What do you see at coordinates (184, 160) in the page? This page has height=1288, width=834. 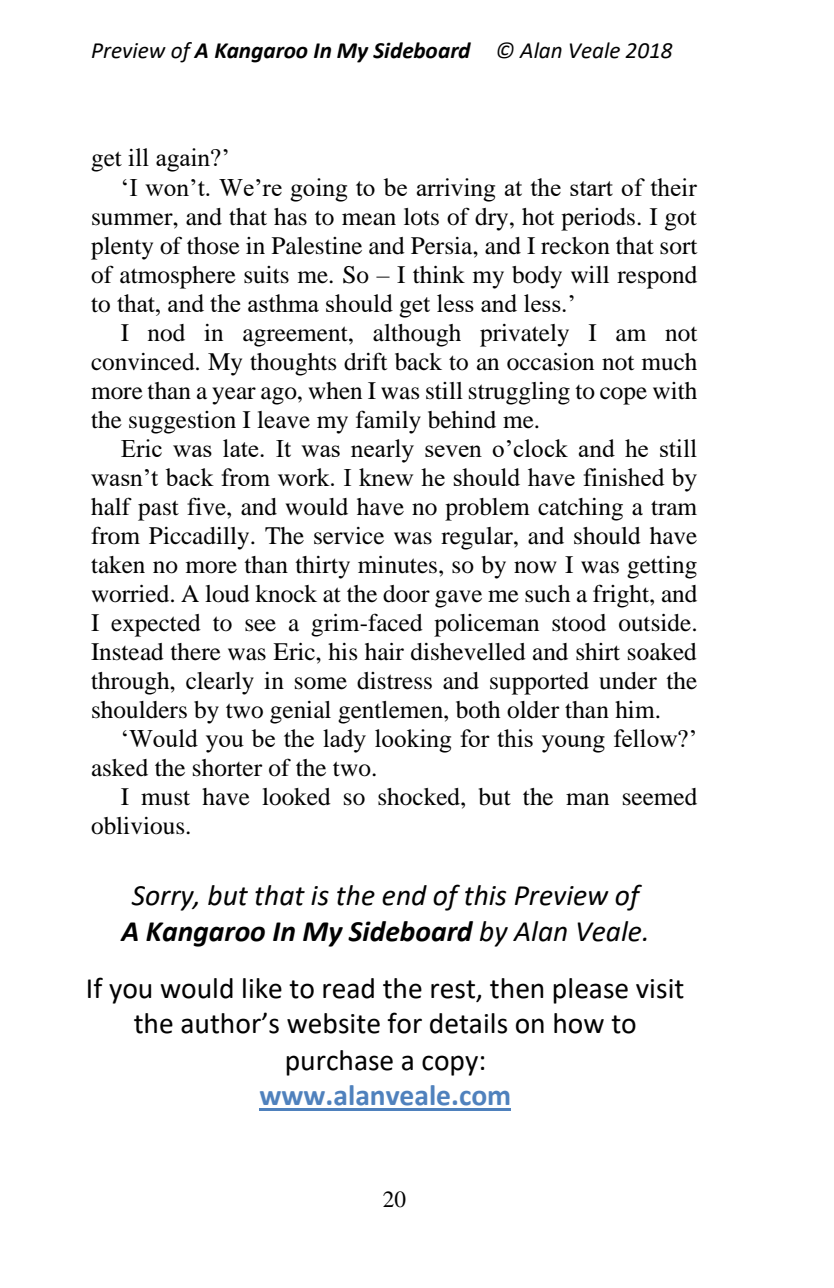 I see `again` at bounding box center [184, 160].
